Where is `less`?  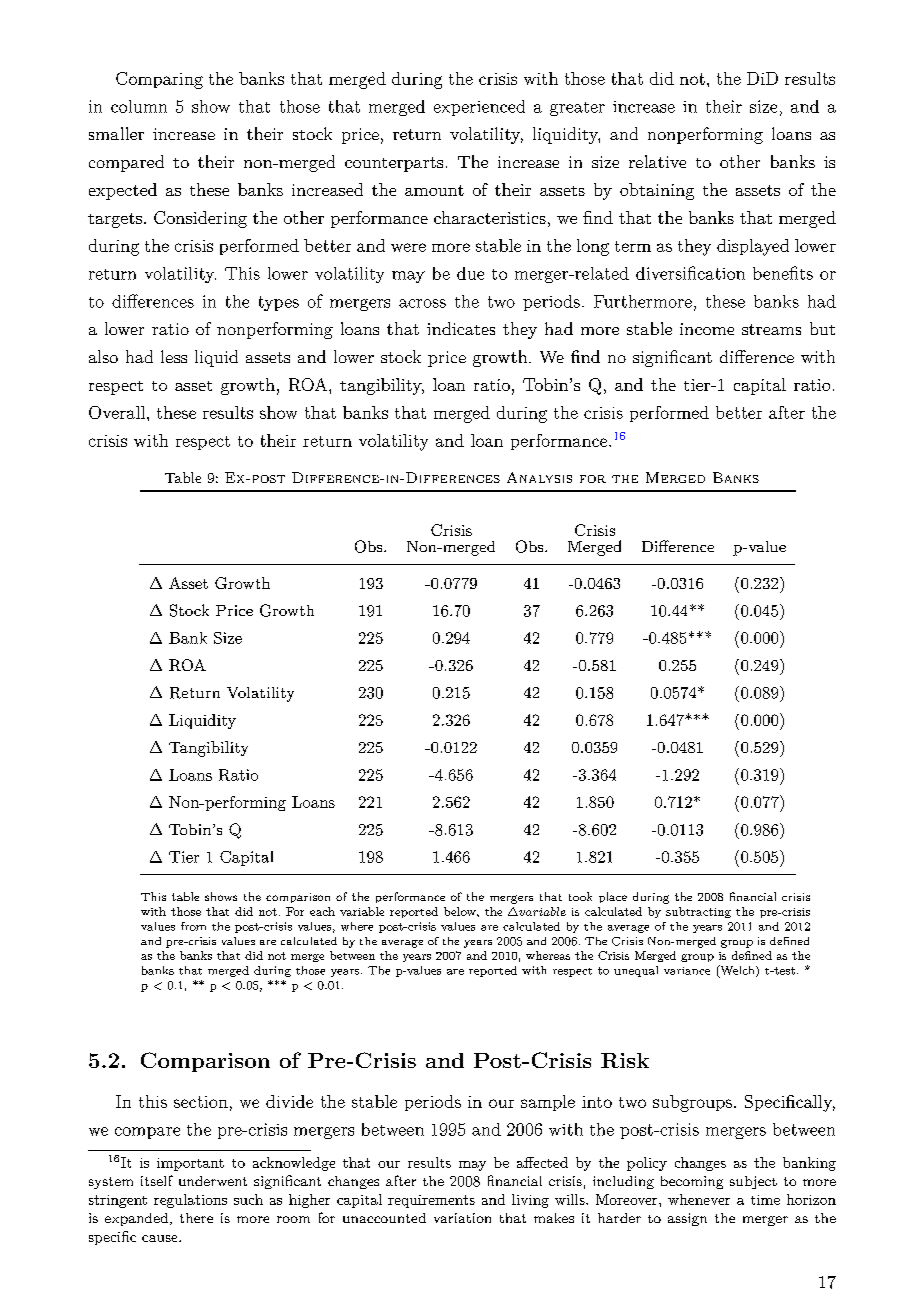 less is located at coordinates (174, 356).
